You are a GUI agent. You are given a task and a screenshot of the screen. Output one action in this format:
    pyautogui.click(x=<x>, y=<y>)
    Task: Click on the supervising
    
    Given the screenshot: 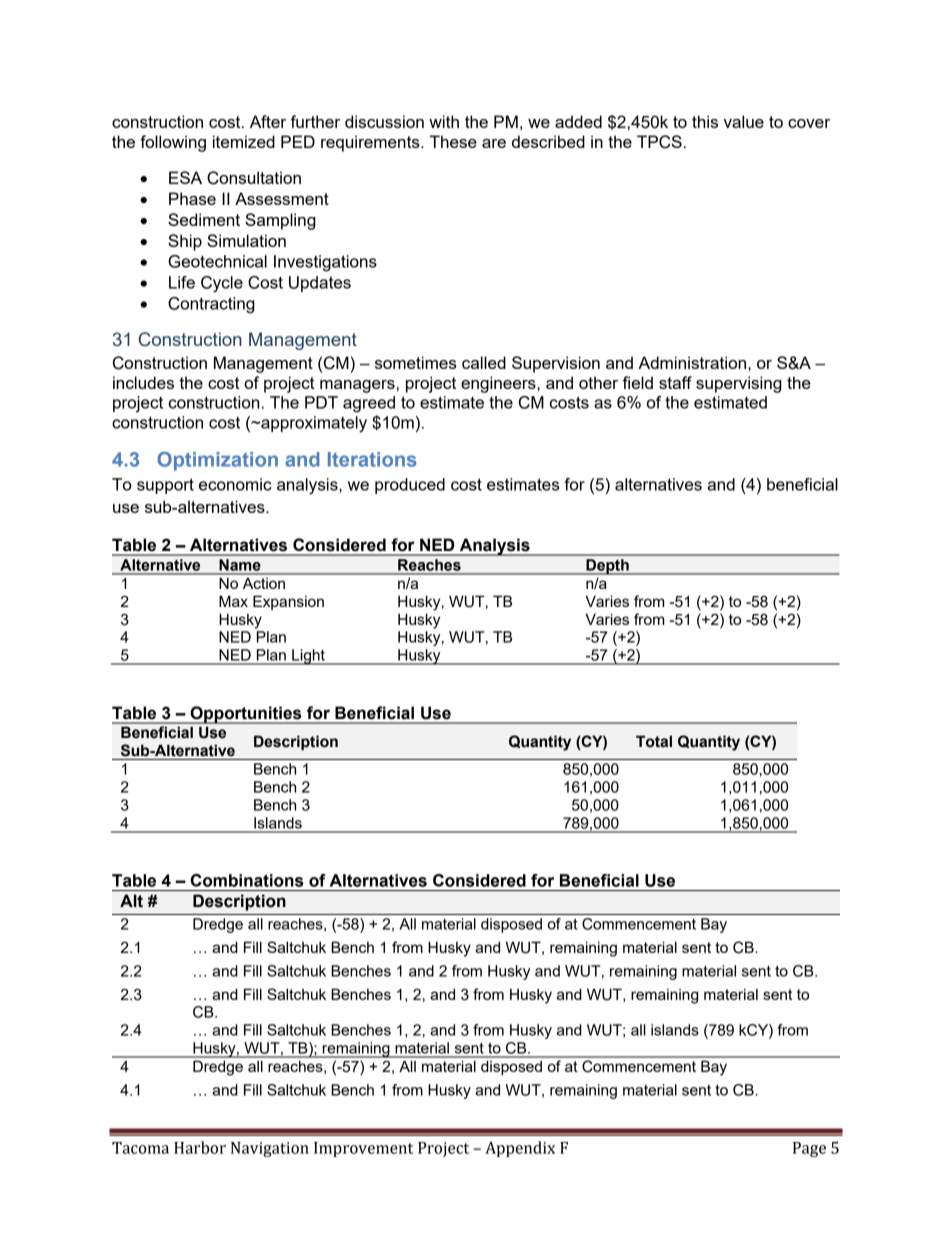 What is the action you would take?
    pyautogui.click(x=739, y=384)
